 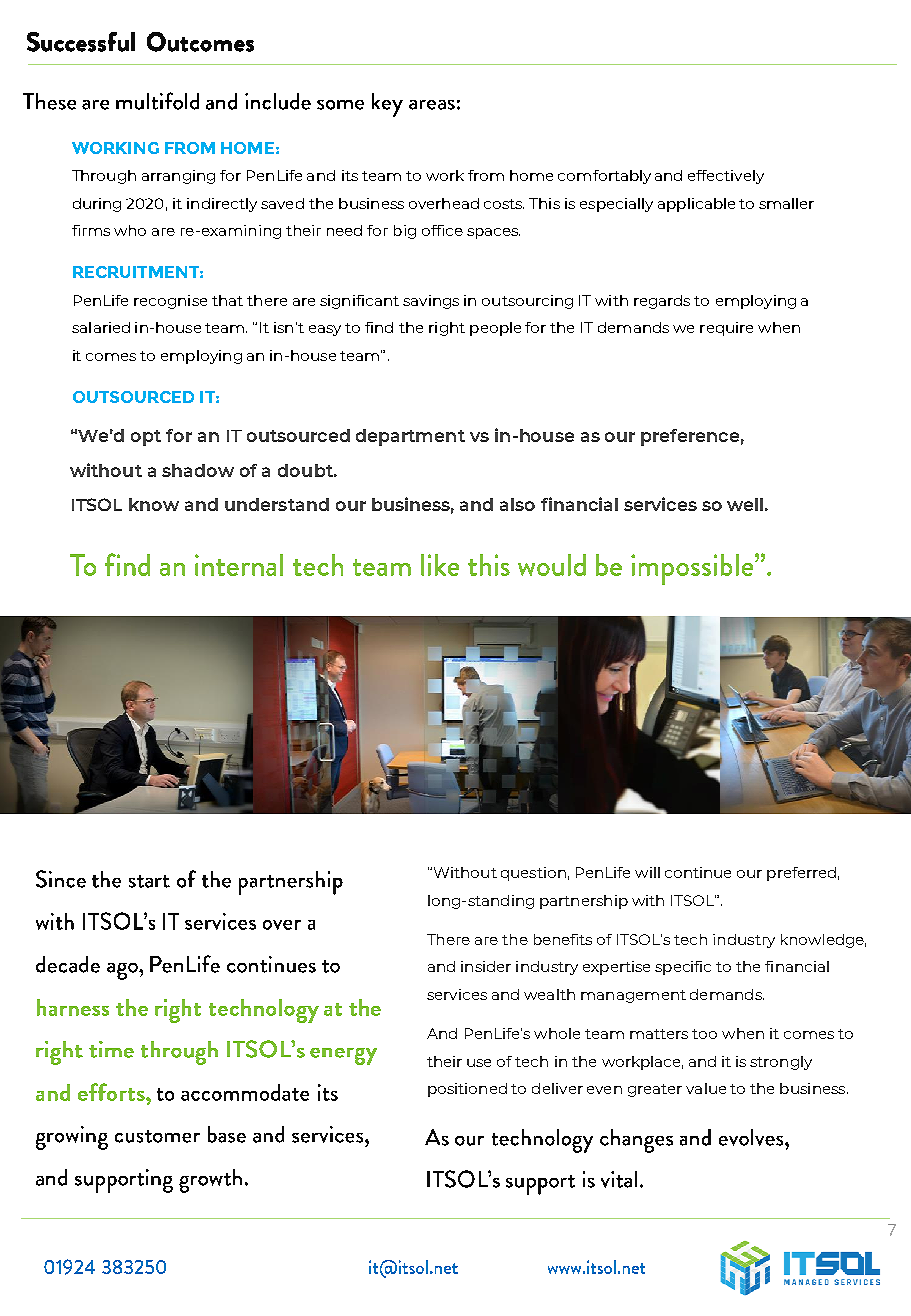 What do you see at coordinates (706, 1088) in the screenshot?
I see `value` at bounding box center [706, 1088].
